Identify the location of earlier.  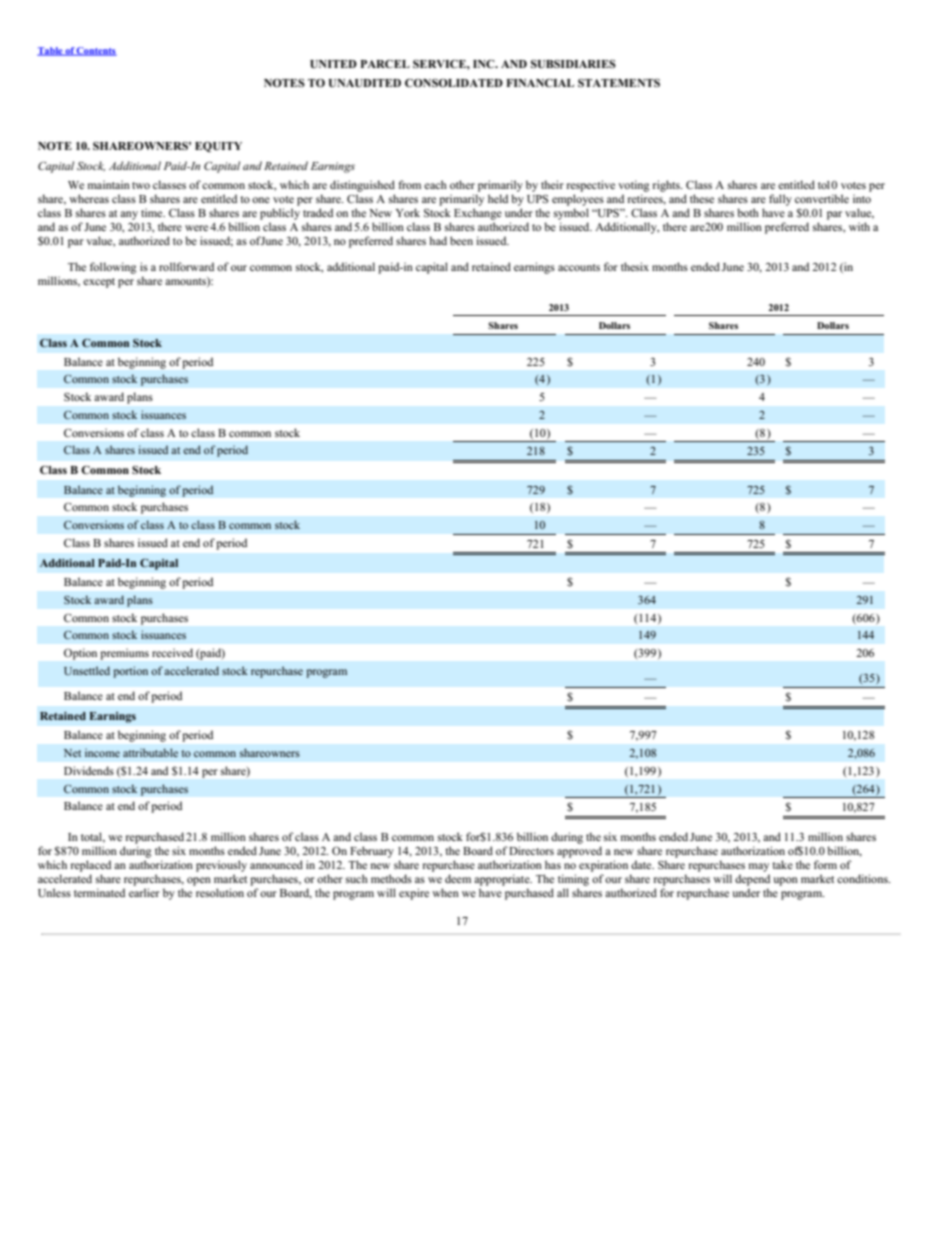
(144, 892).
